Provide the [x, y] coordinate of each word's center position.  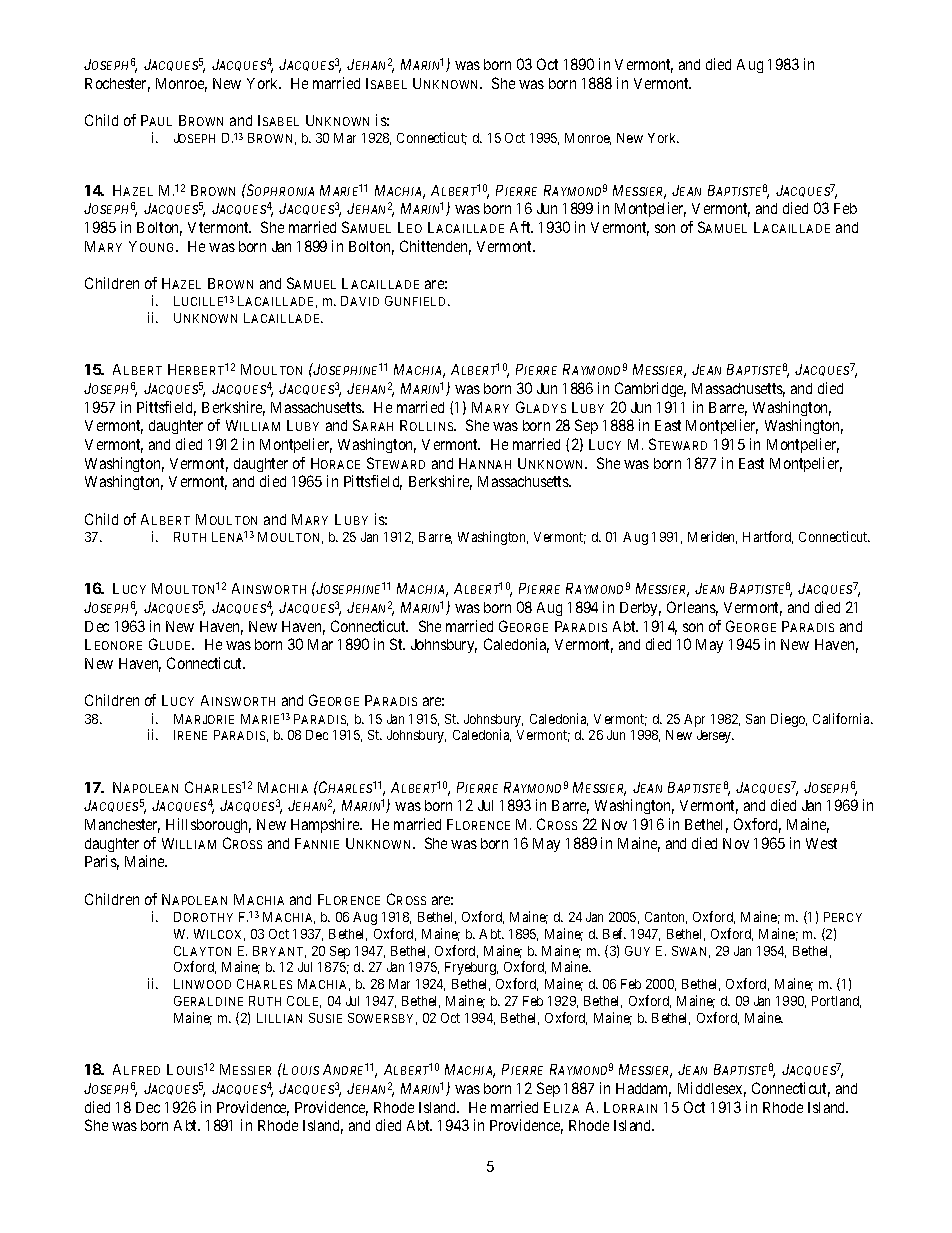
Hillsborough [208, 825]
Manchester [122, 826]
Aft [521, 227]
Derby [640, 609]
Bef [614, 933]
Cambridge [650, 389]
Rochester [117, 85]
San [755, 719]
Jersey [715, 736]
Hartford [768, 537]
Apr [694, 720]
